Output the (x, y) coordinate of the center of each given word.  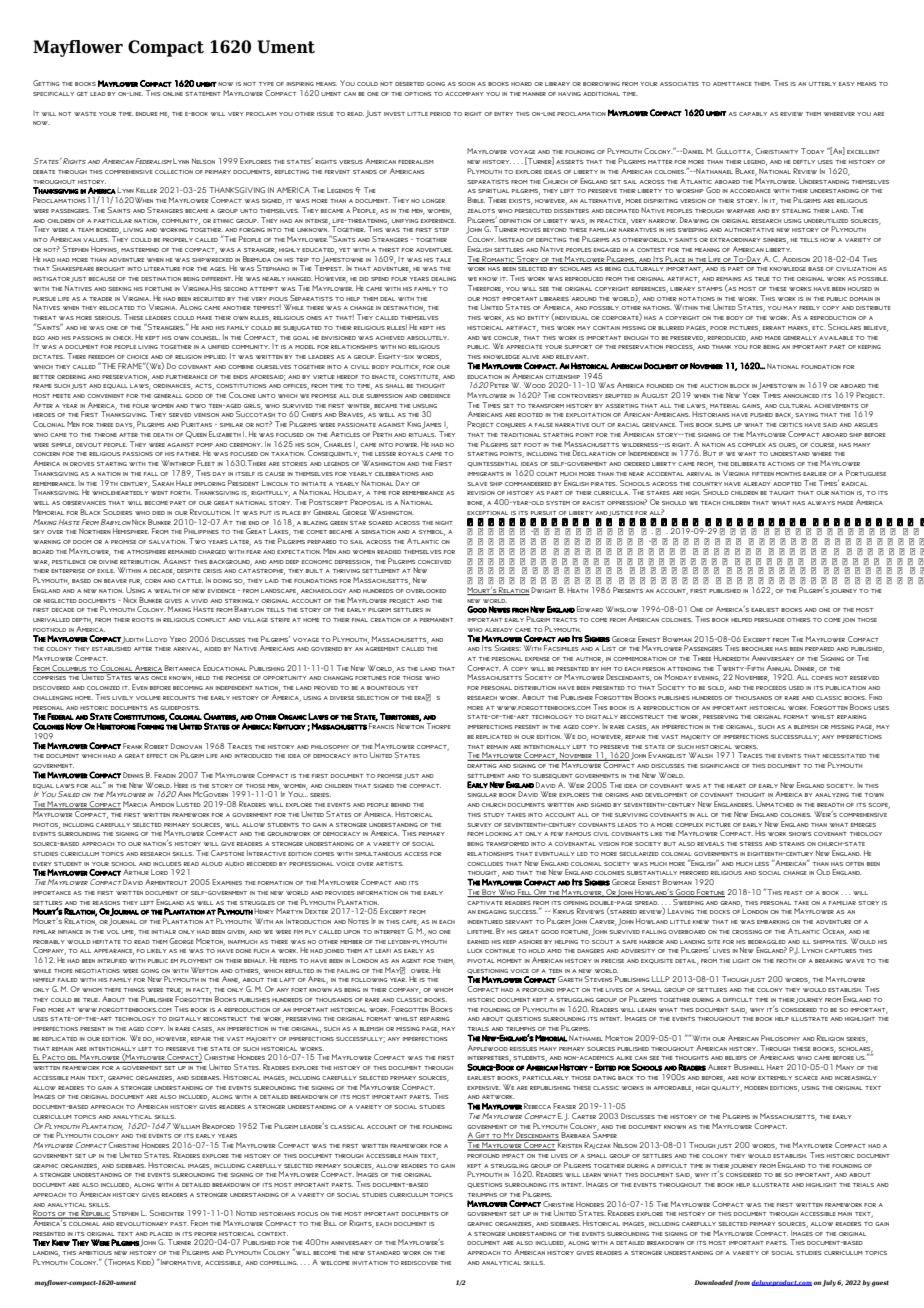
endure (147, 114)
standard (383, 1253)
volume (148, 698)
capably (753, 114)
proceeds (771, 688)
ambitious (95, 1253)
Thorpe (438, 726)
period (440, 114)
